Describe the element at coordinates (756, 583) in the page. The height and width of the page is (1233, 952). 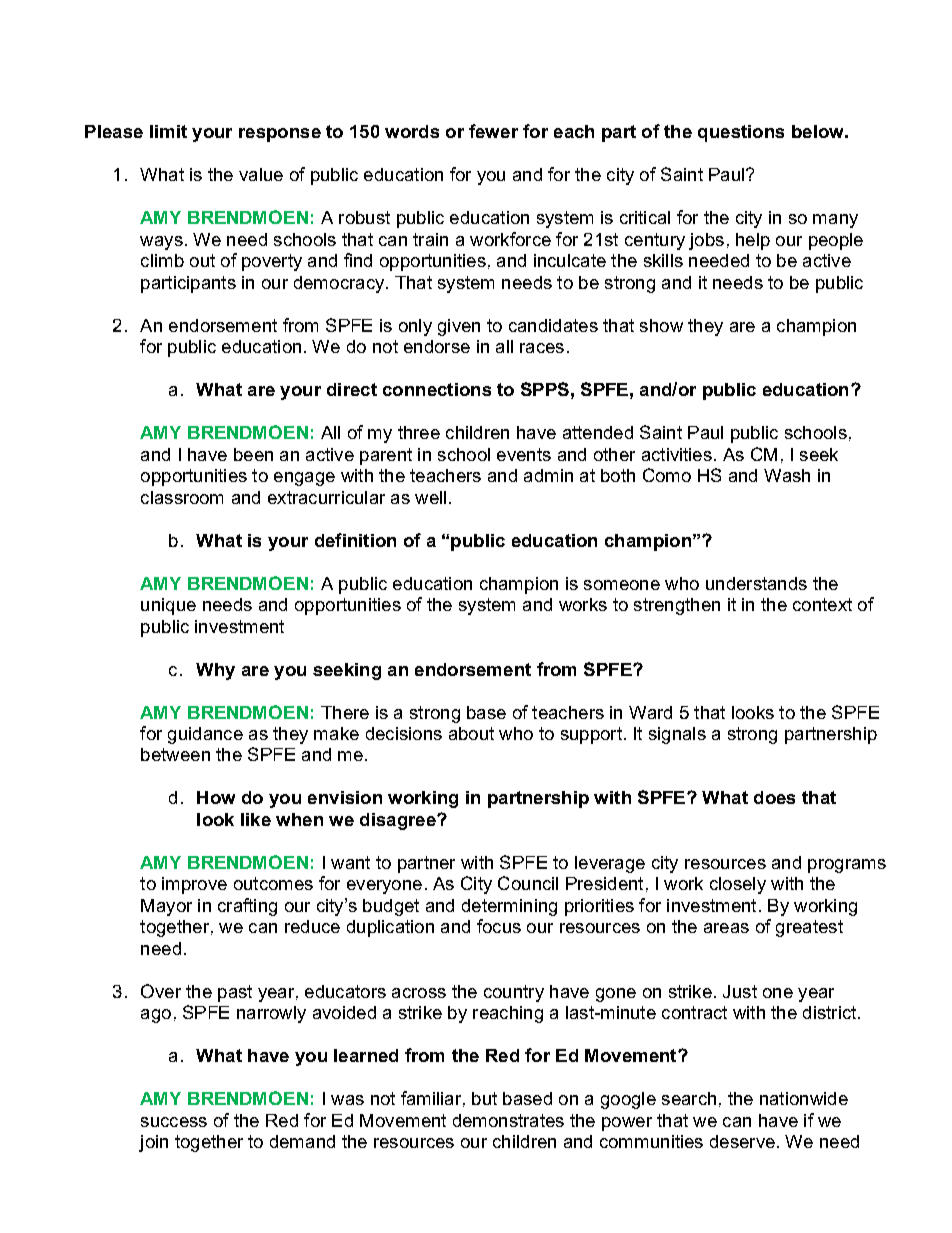
I see `understands` at that location.
